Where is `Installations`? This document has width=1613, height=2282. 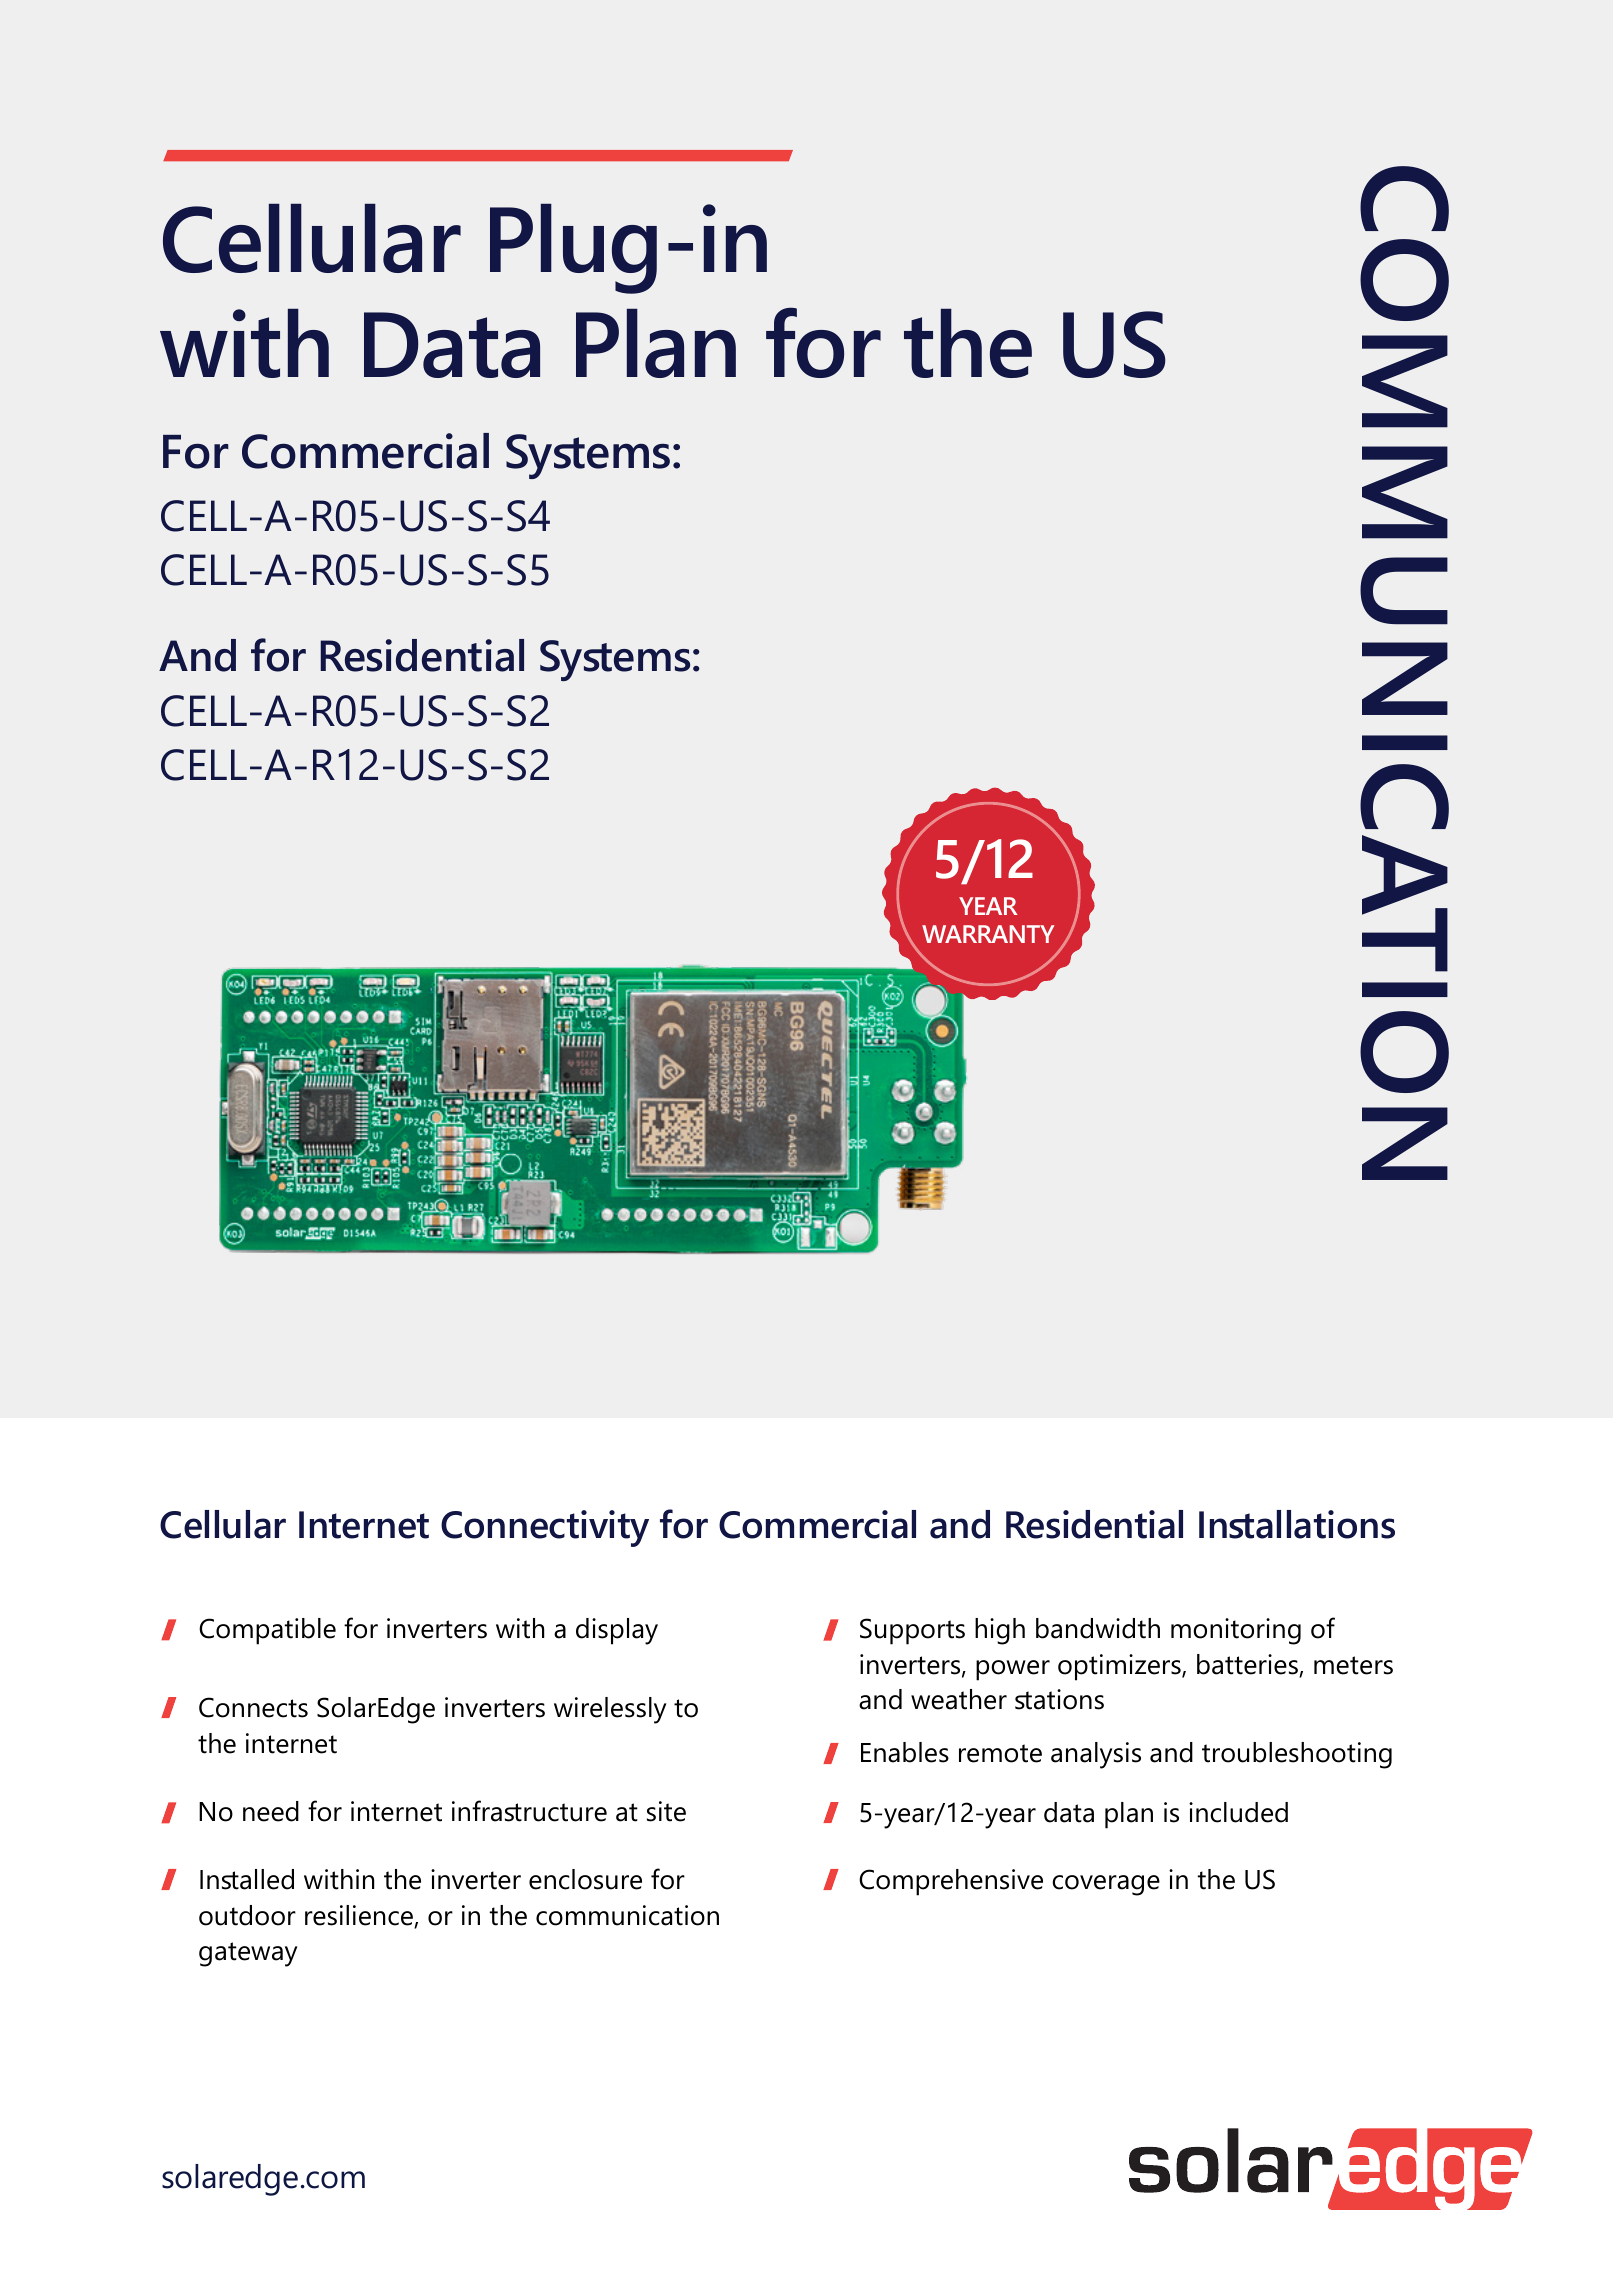 Installations is located at coordinates (1297, 1524).
